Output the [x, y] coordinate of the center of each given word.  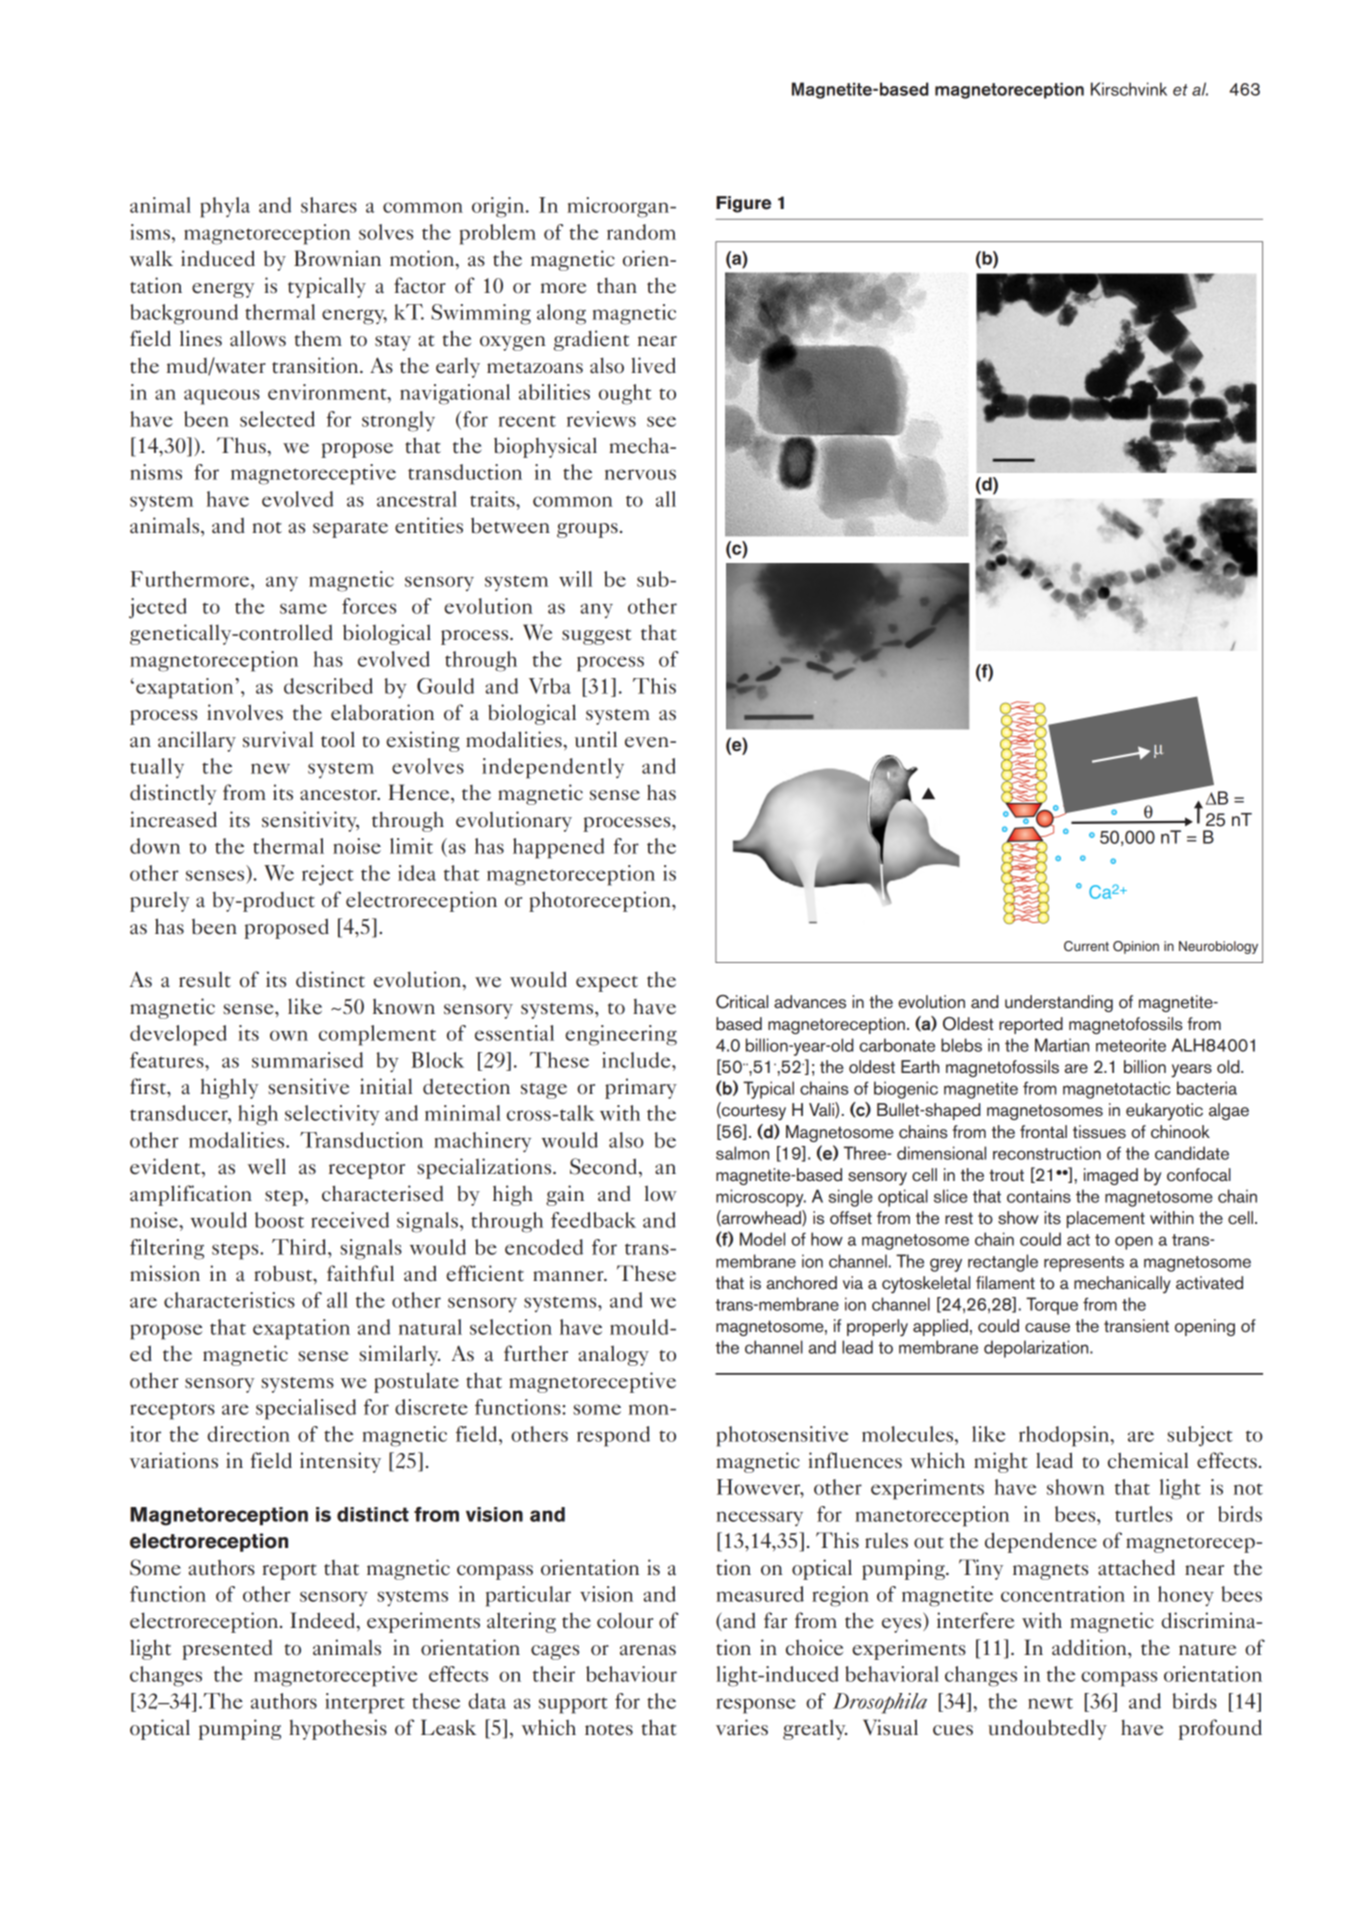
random [641, 232]
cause [1047, 1328]
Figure [743, 204]
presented [227, 1650]
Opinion [1136, 947]
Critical [742, 1002]
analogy [613, 1355]
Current [1086, 946]
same [303, 608]
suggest [597, 637]
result [205, 979]
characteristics [229, 1300]
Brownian [337, 258]
